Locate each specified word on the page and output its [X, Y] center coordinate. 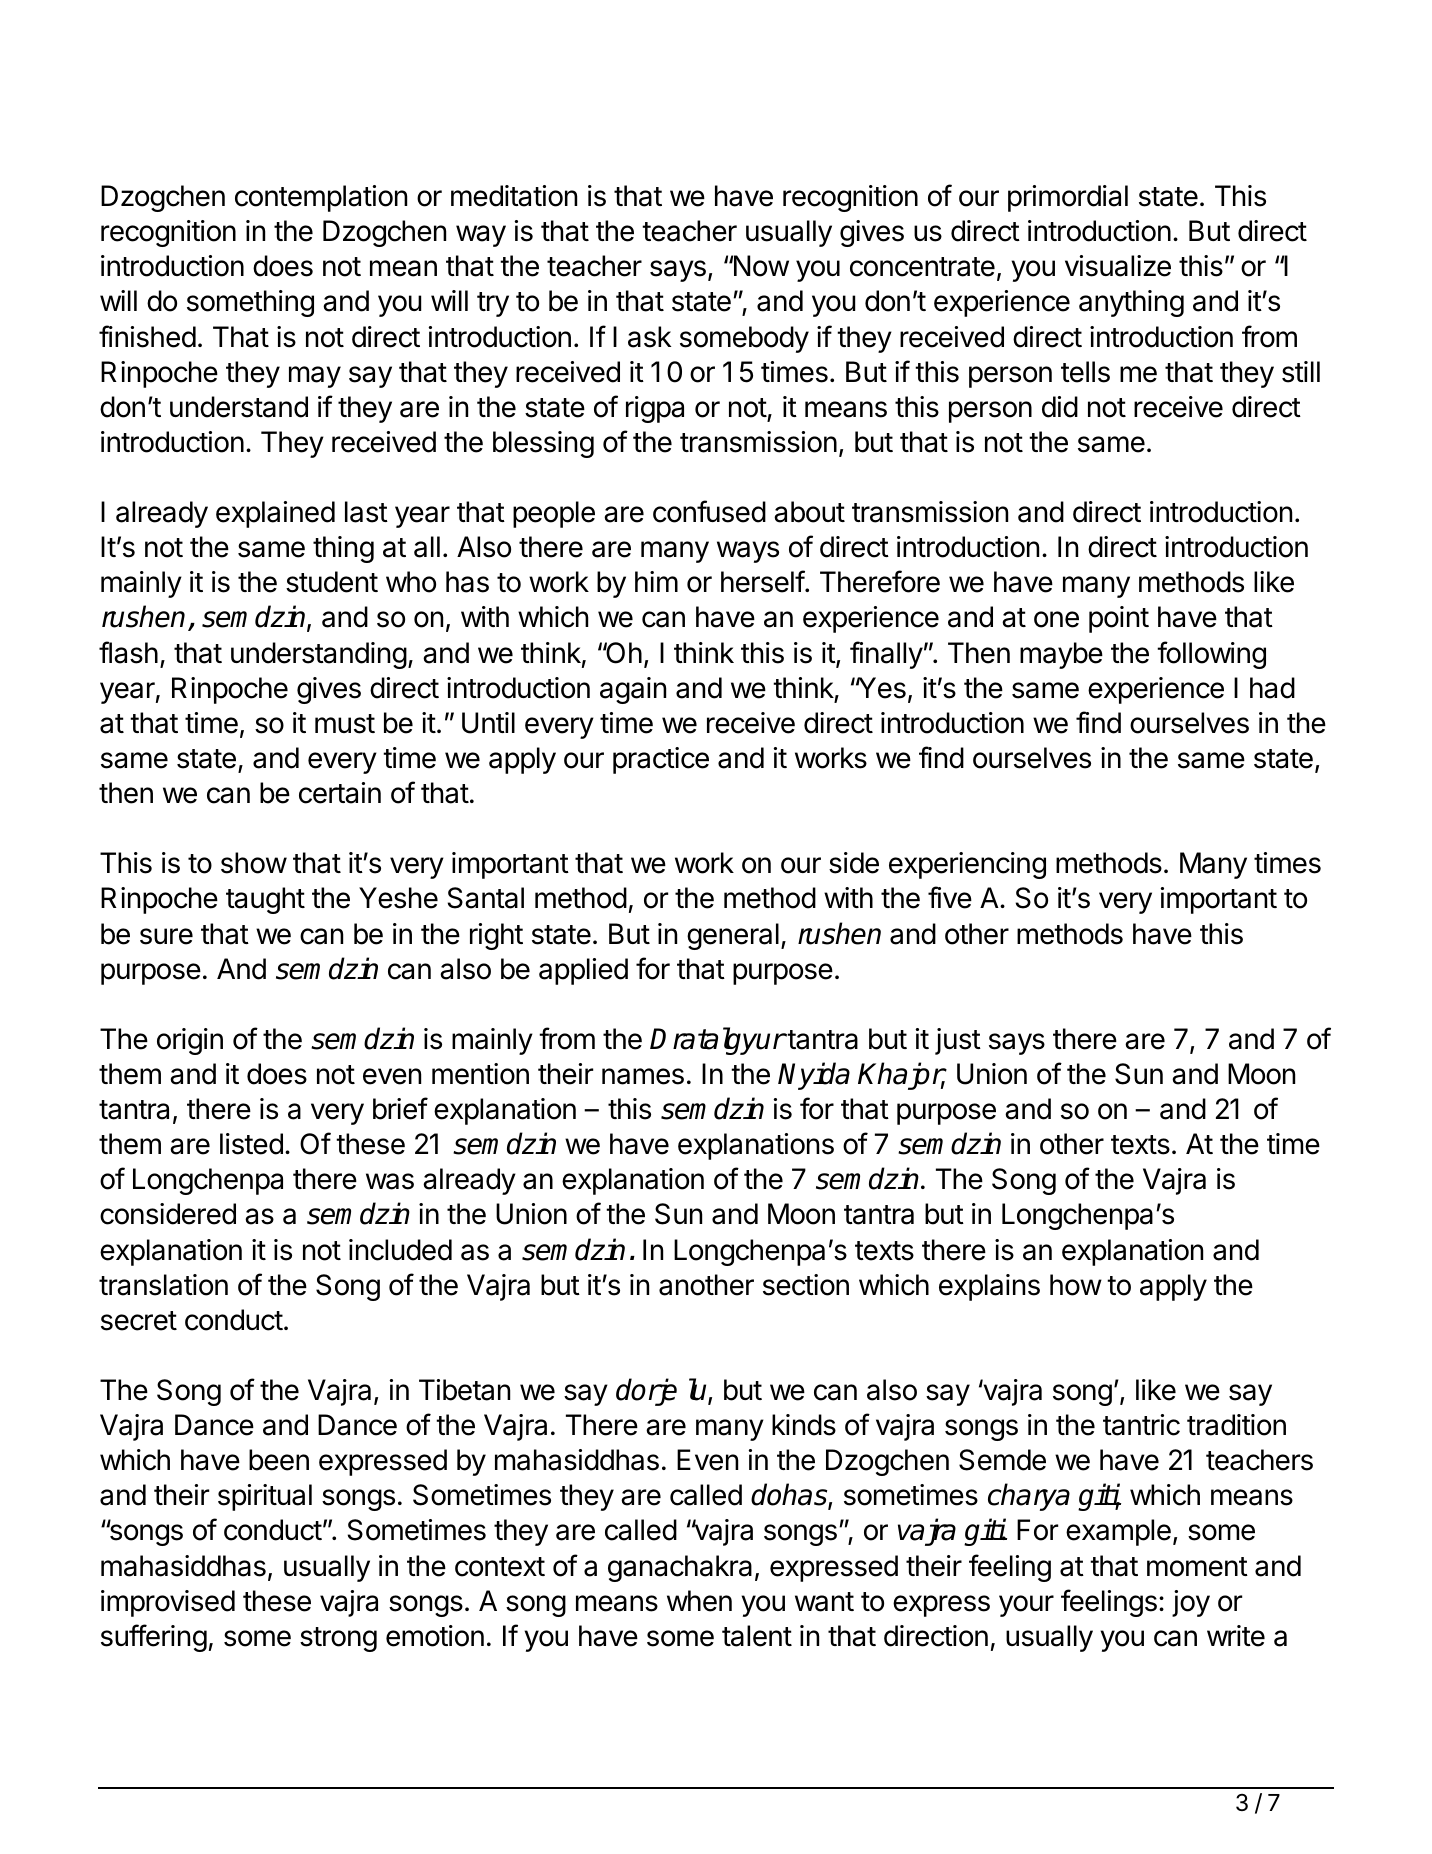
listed [251, 1144]
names [643, 1076]
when [699, 1601]
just [958, 1041]
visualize [1118, 266]
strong [338, 1639]
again [633, 690]
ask [649, 337]
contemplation [321, 198]
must [345, 724]
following [1211, 655]
